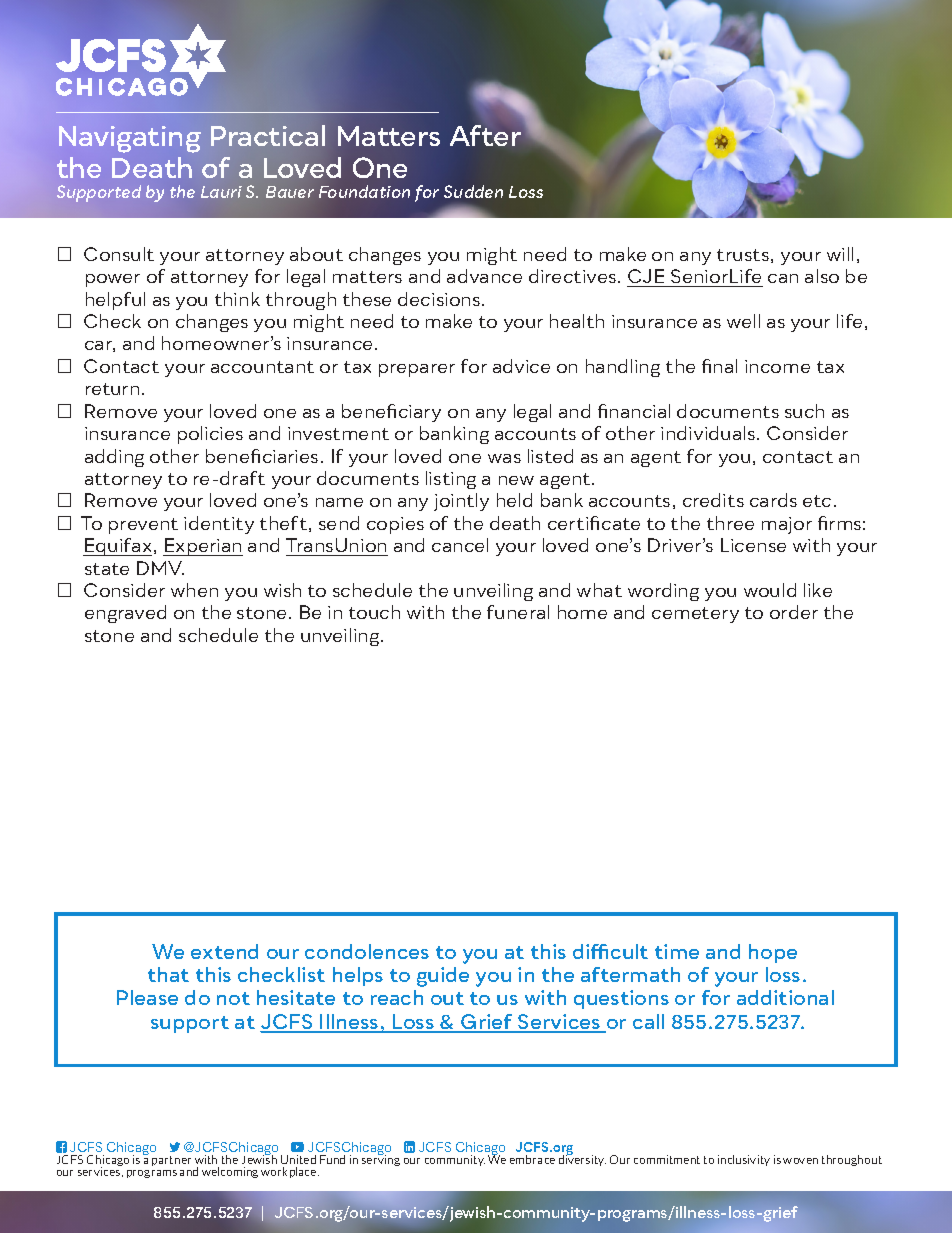 Image resolution: width=952 pixels, height=1233 pixels. What do you see at coordinates (221, 192) in the screenshot?
I see `Lauri` at bounding box center [221, 192].
